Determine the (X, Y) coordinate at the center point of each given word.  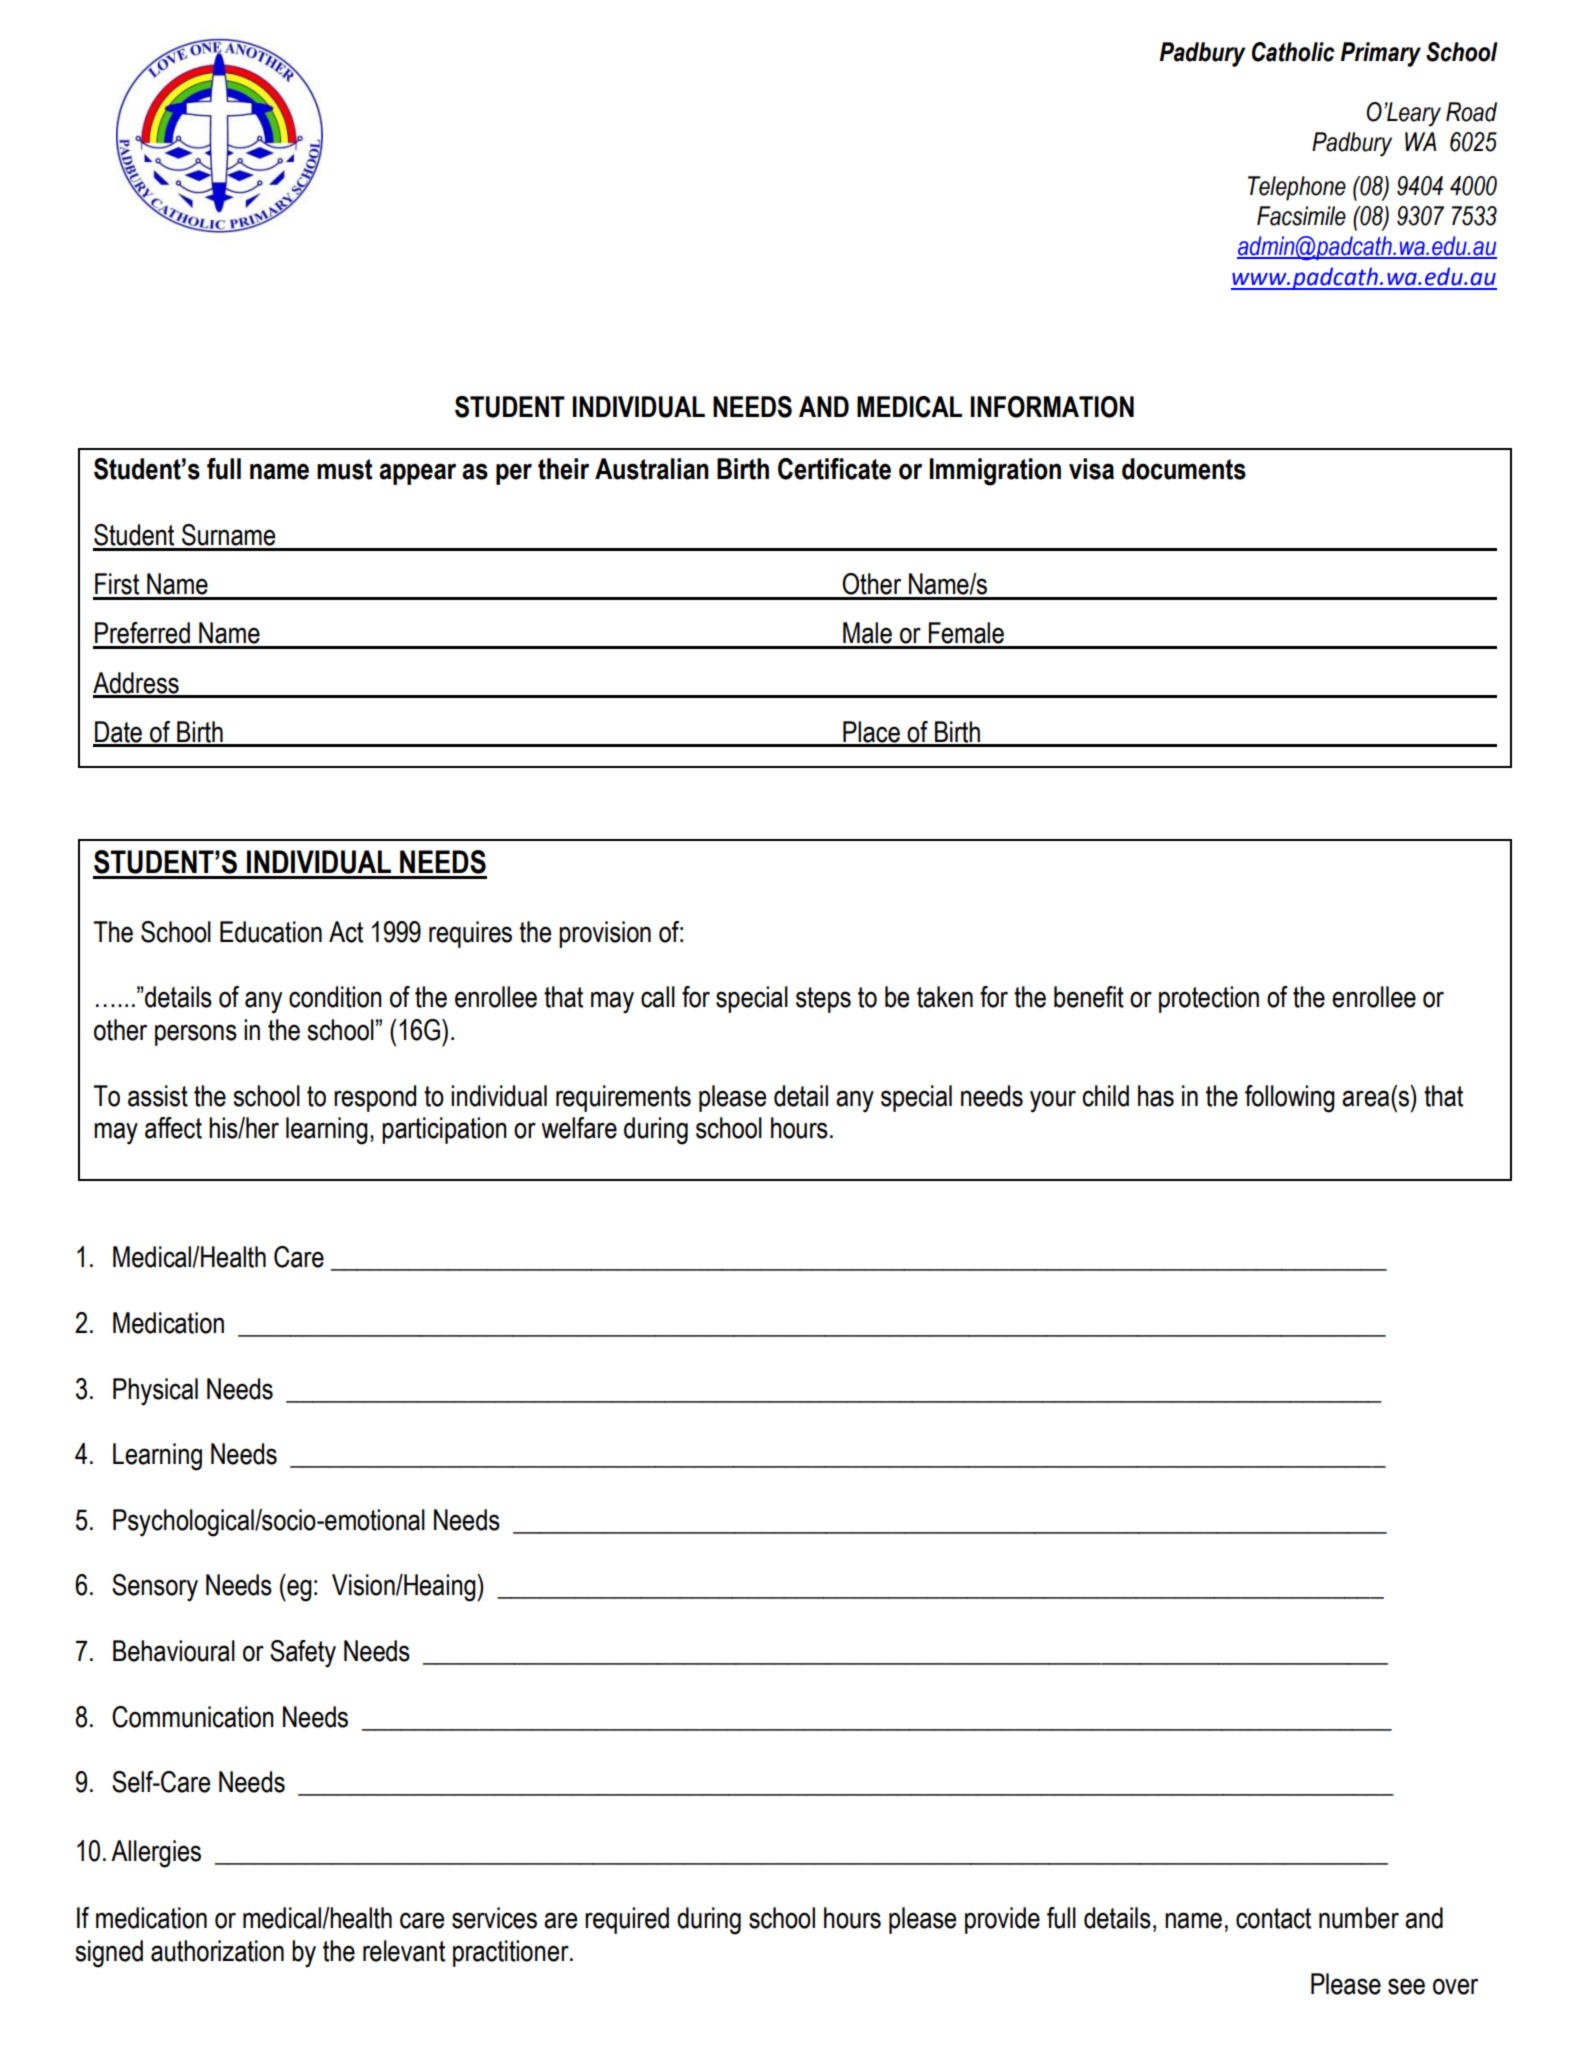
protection (1209, 999)
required (627, 1920)
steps (823, 1000)
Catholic (1293, 52)
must (345, 469)
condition (335, 997)
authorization (217, 1951)
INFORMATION (1052, 407)
